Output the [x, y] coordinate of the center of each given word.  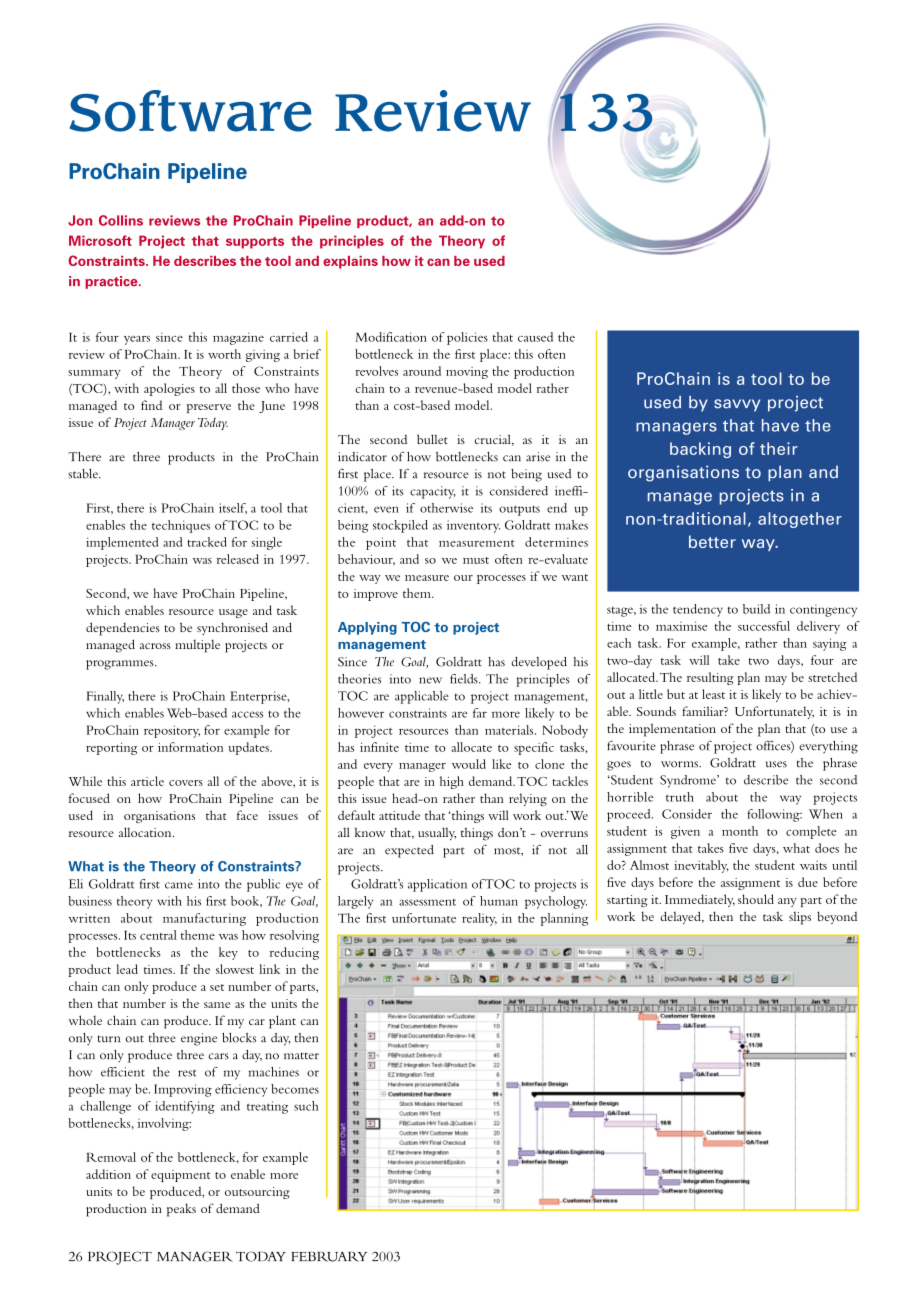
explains [350, 262]
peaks [181, 1210]
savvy [737, 405]
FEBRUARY [329, 1256]
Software [190, 111]
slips [800, 918]
